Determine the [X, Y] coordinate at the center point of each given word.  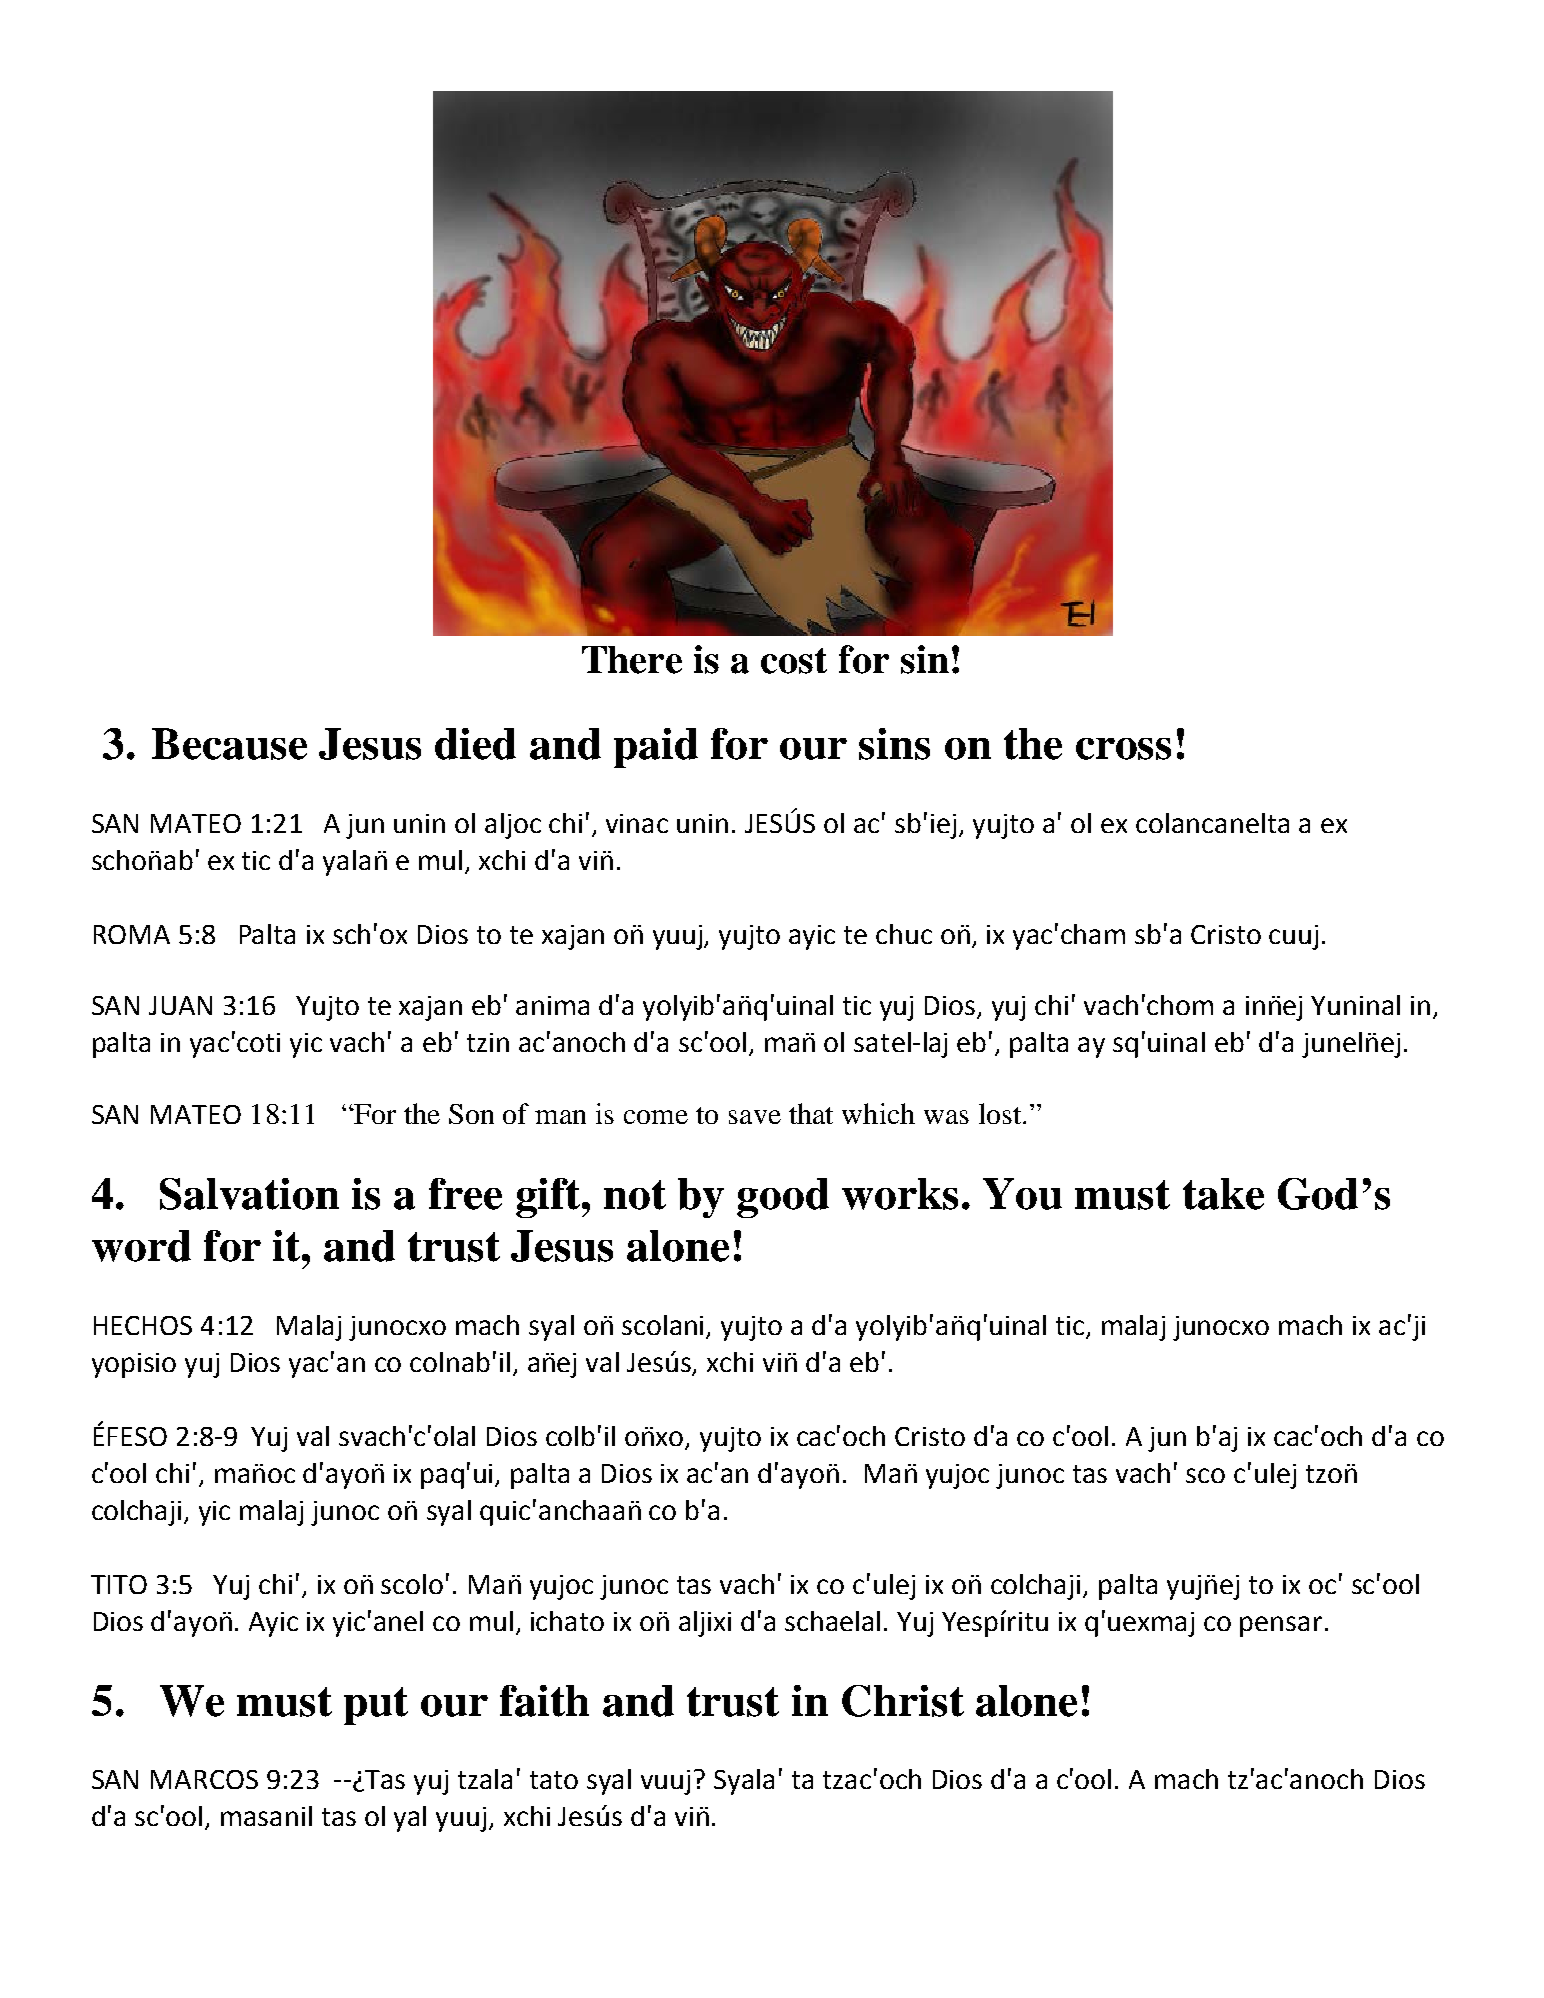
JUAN [180, 1005]
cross [1123, 749]
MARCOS [204, 1779]
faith [544, 1701]
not [635, 1195]
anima [552, 1005]
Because [229, 744]
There [632, 660]
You [1022, 1194]
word [141, 1246]
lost [1001, 1113]
